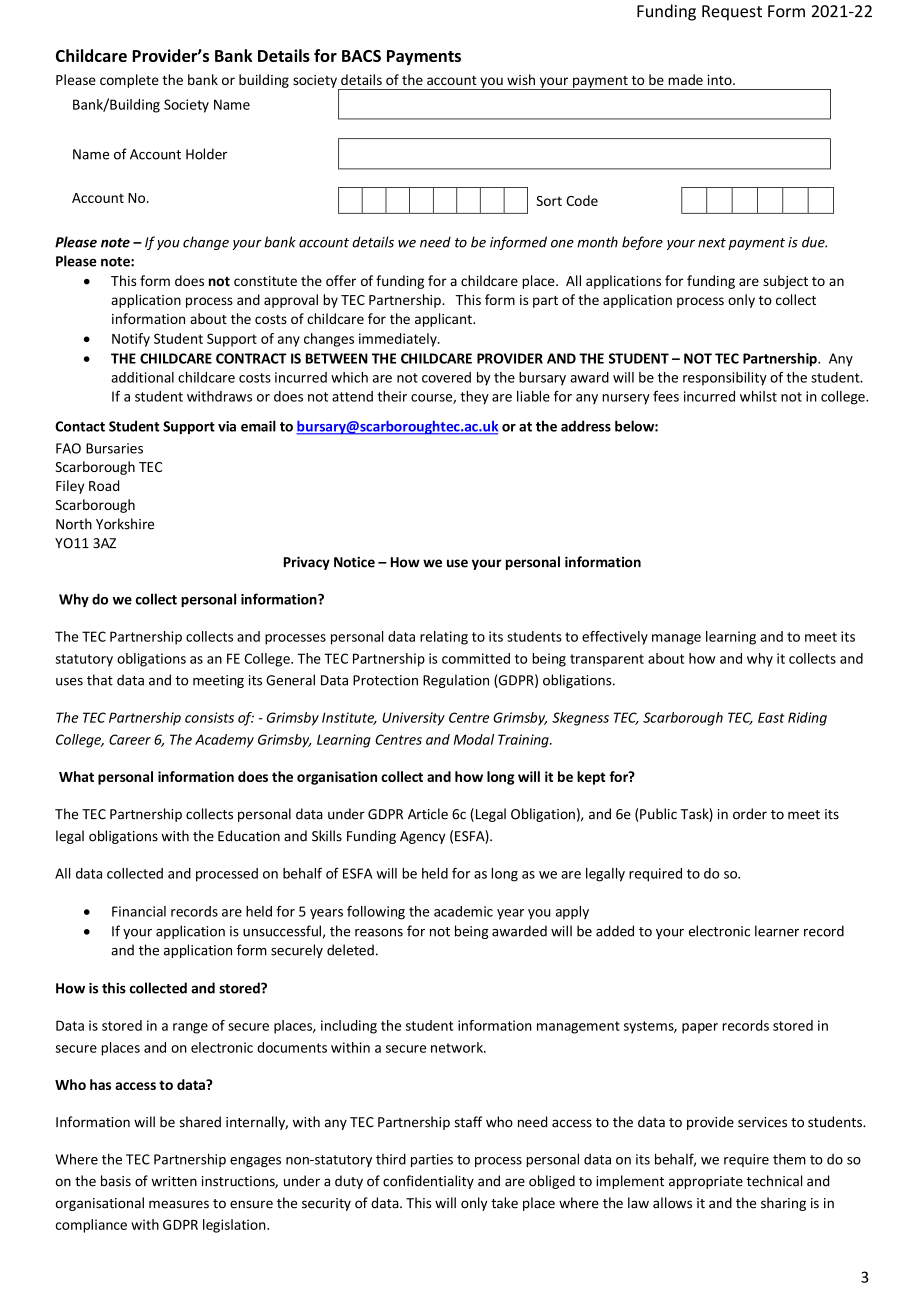 This page has height=1308, width=924. Describe the element at coordinates (139, 911) in the page. I see `Financial` at that location.
